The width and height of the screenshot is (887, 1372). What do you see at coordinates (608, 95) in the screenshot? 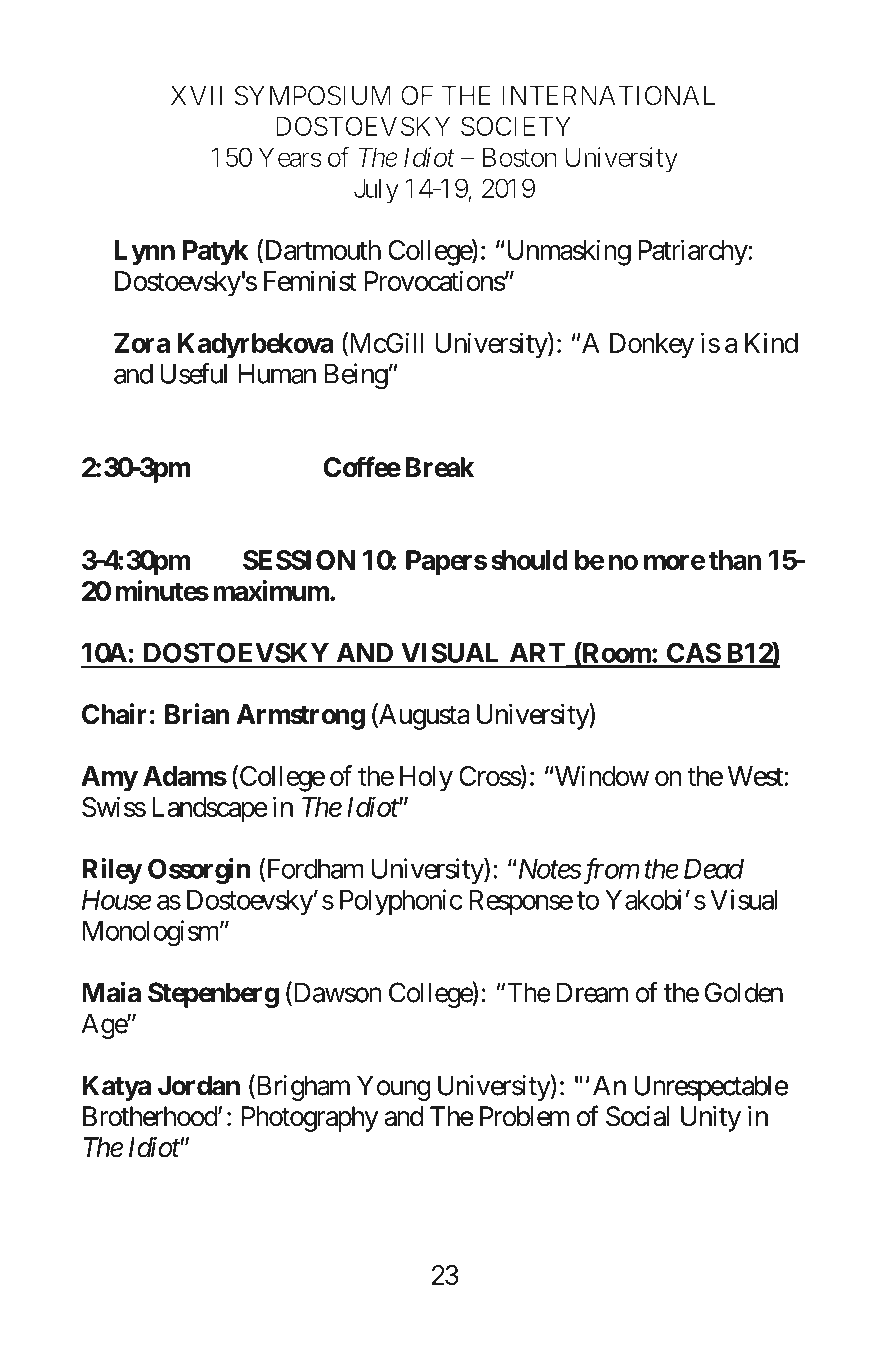
I see `INTERNATIONAL` at bounding box center [608, 95].
